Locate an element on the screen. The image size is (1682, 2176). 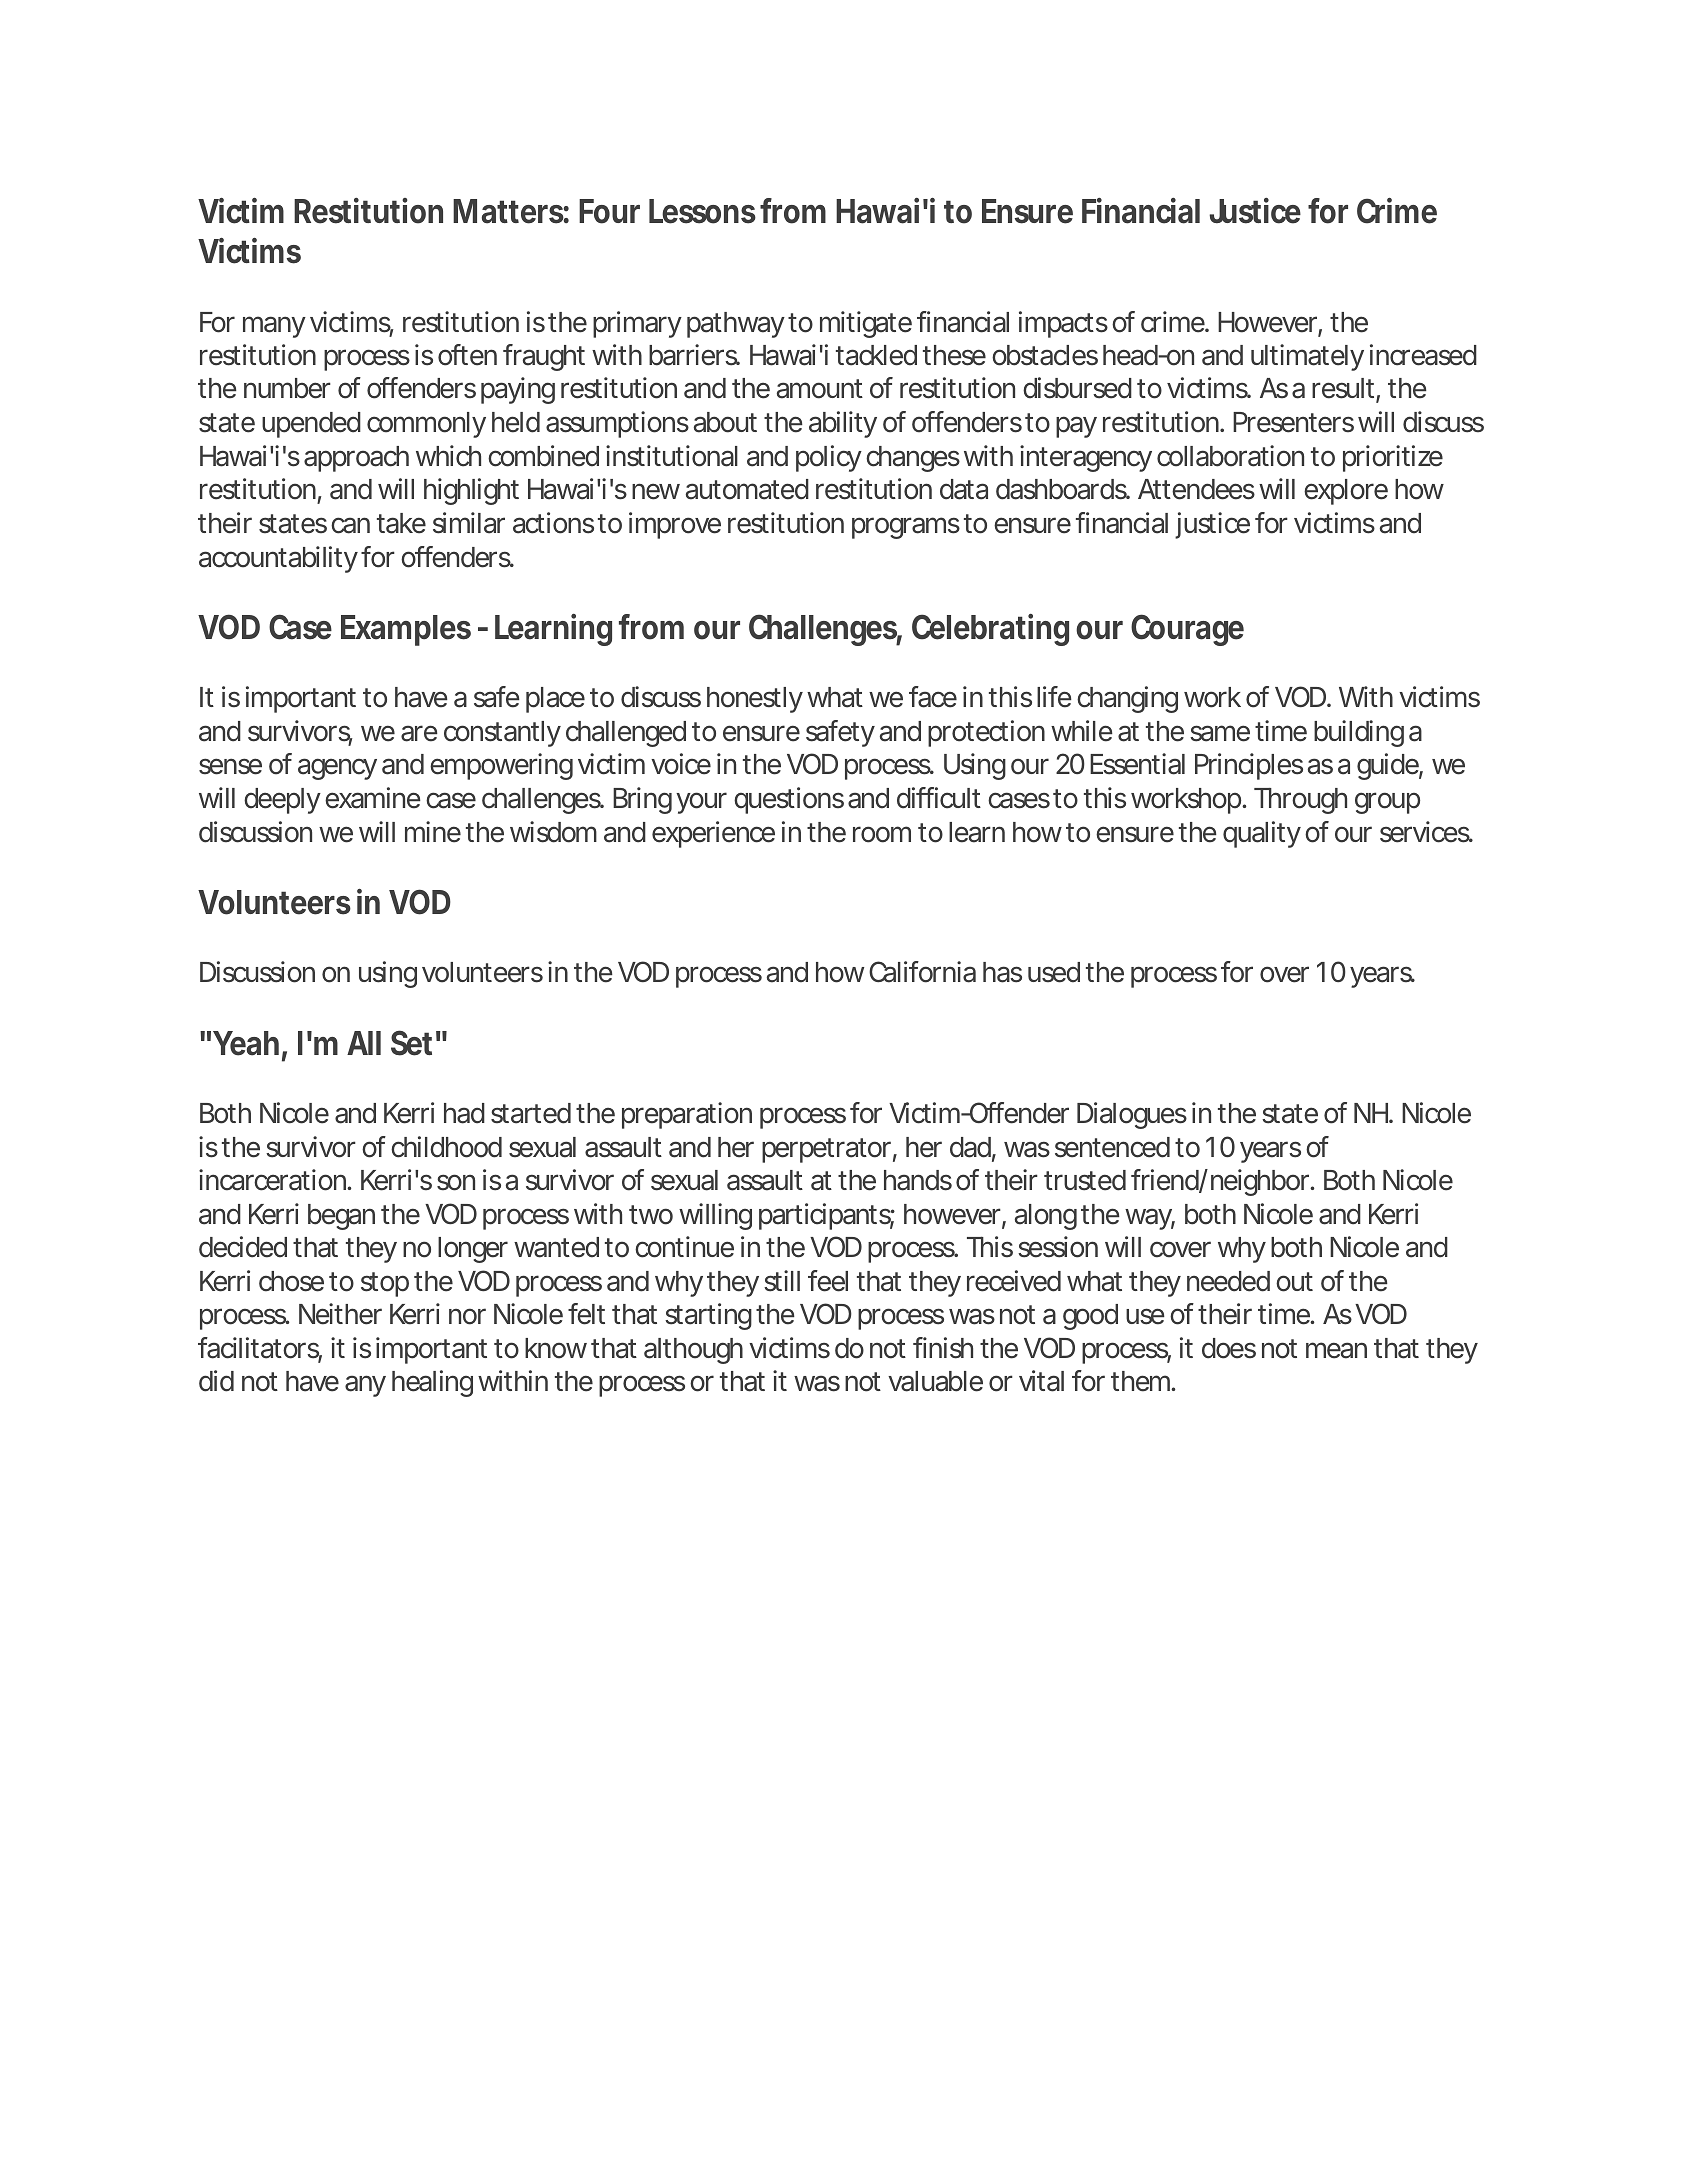
quality is located at coordinates (1262, 834).
